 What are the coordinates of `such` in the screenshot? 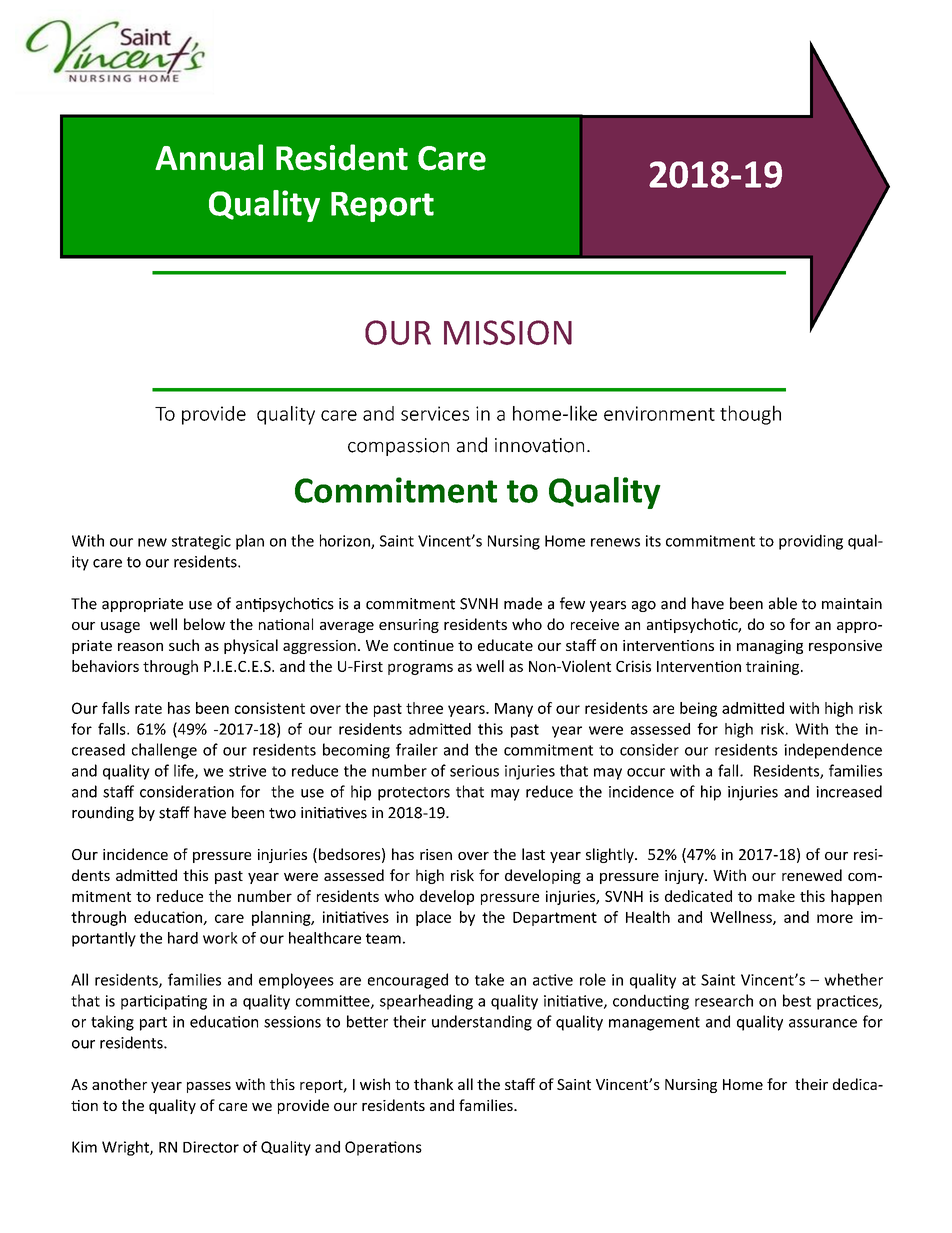 It's located at (184, 645).
